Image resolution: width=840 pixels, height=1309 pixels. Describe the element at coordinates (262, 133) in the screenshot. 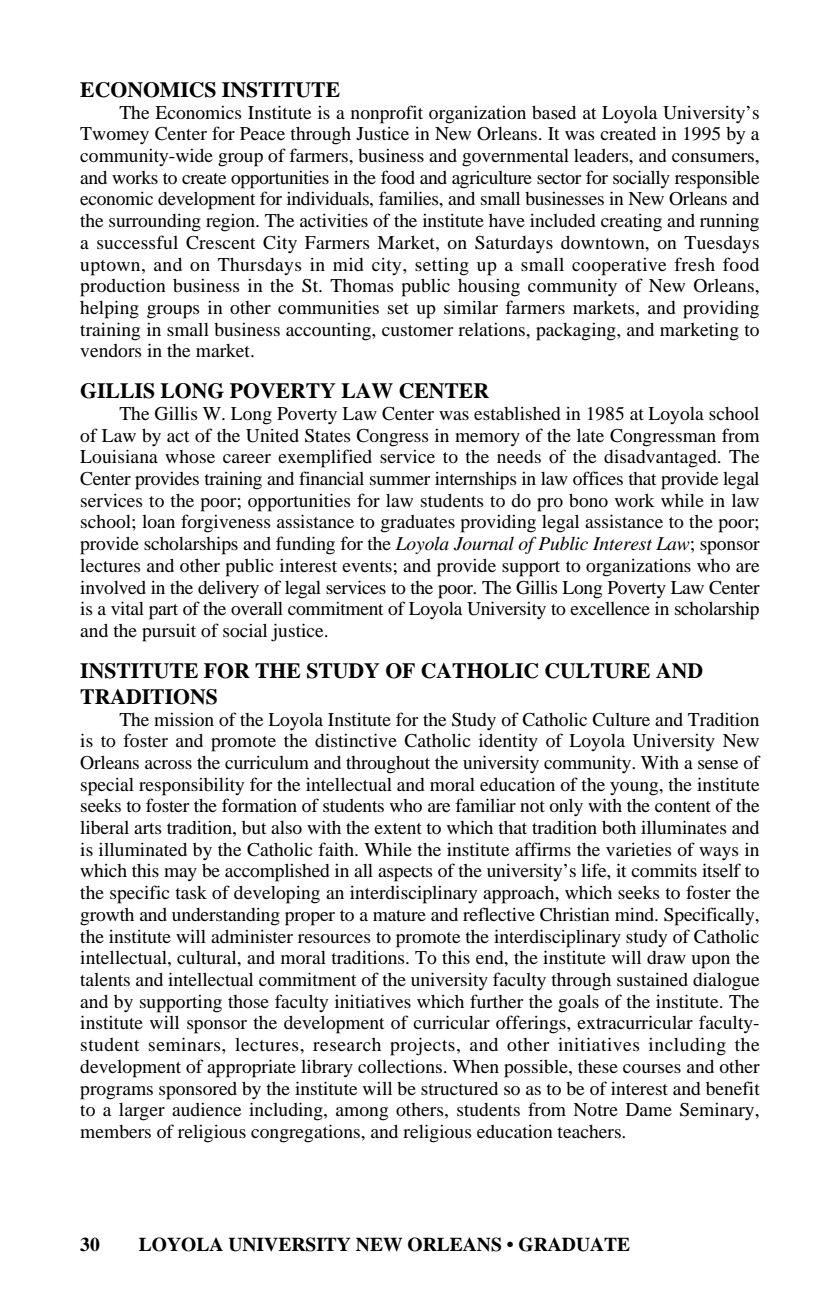

I see `Peace` at that location.
